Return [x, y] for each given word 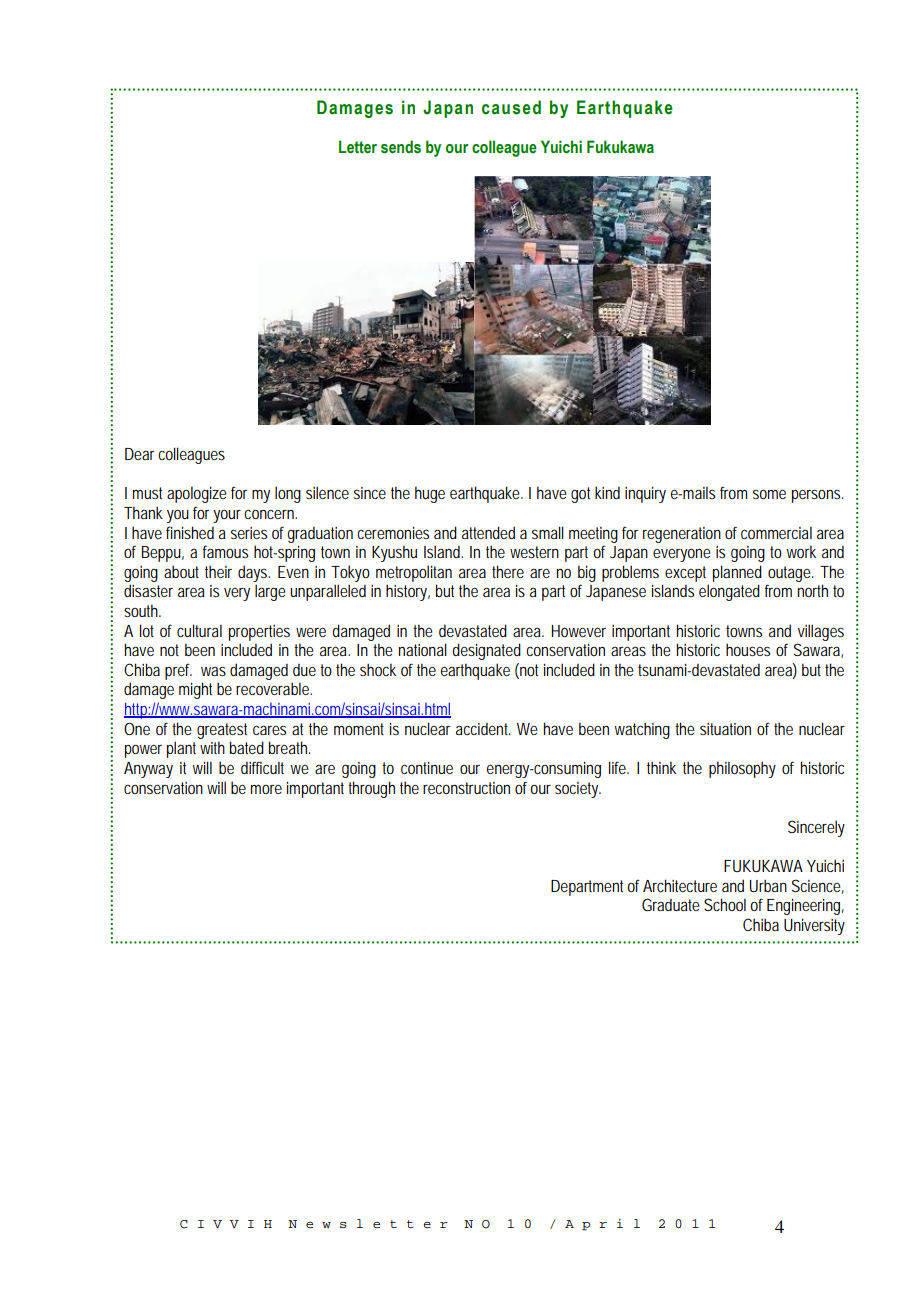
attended [488, 532]
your [229, 516]
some [769, 494]
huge [430, 494]
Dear [139, 454]
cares [269, 730]
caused [511, 107]
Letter [358, 147]
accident [483, 728]
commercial [776, 532]
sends [401, 147]
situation [725, 729]
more [266, 789]
